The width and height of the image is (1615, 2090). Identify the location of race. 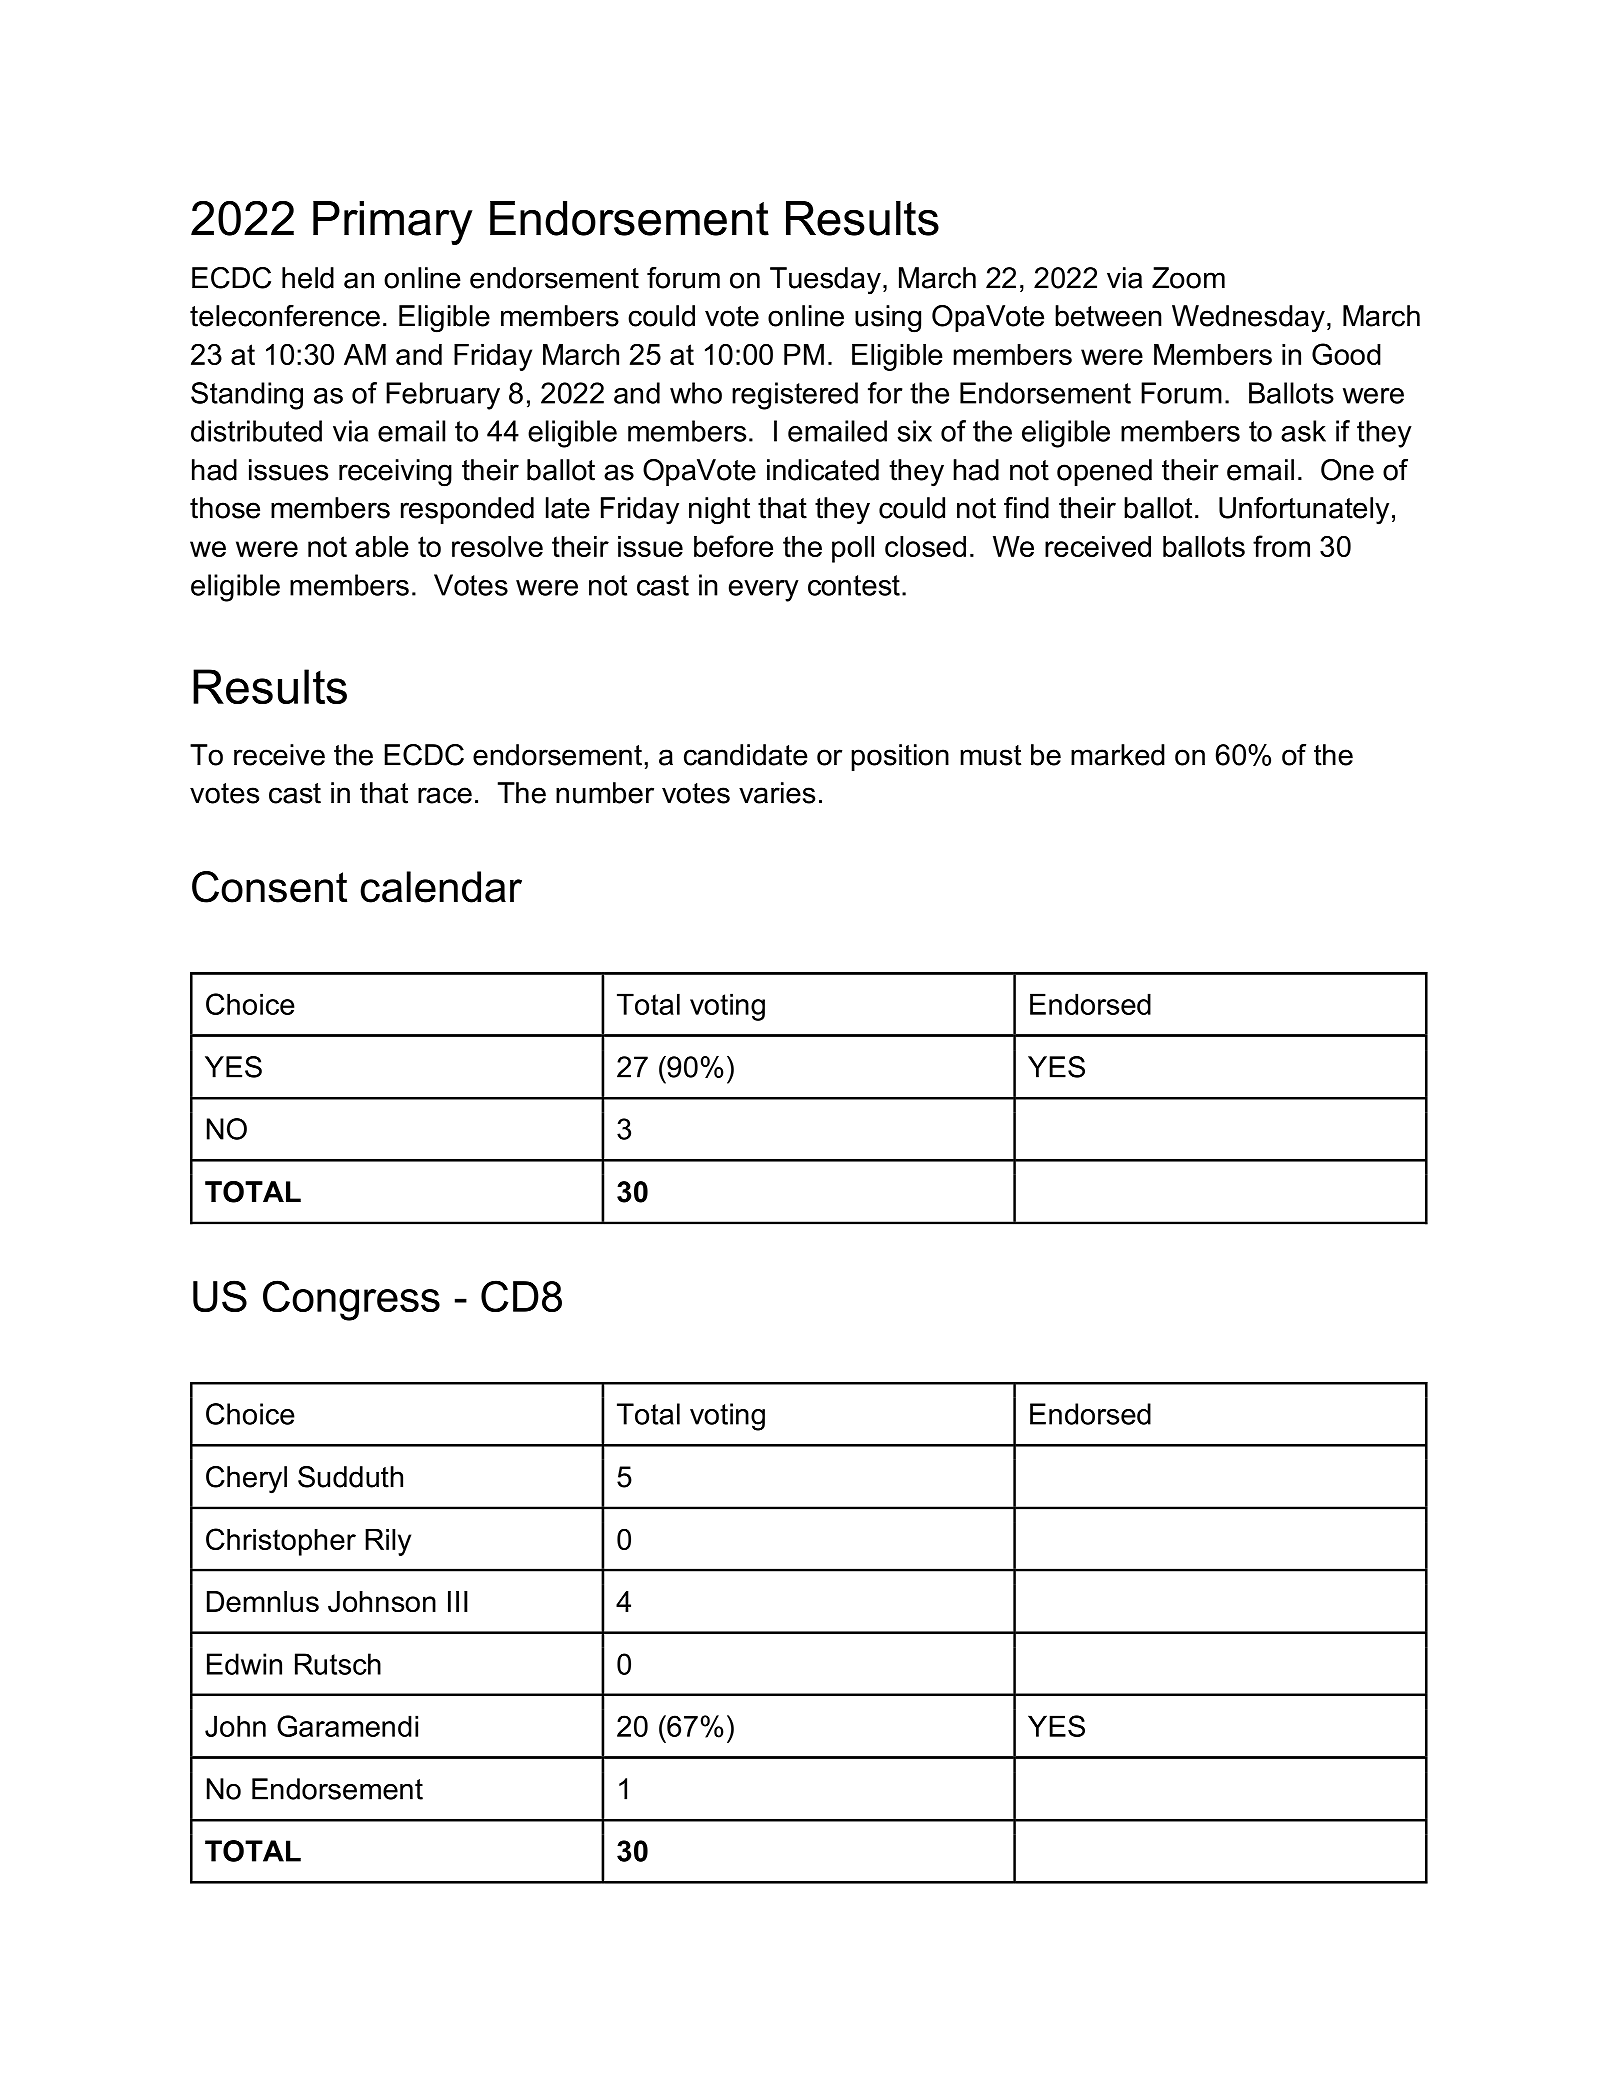
(445, 795).
